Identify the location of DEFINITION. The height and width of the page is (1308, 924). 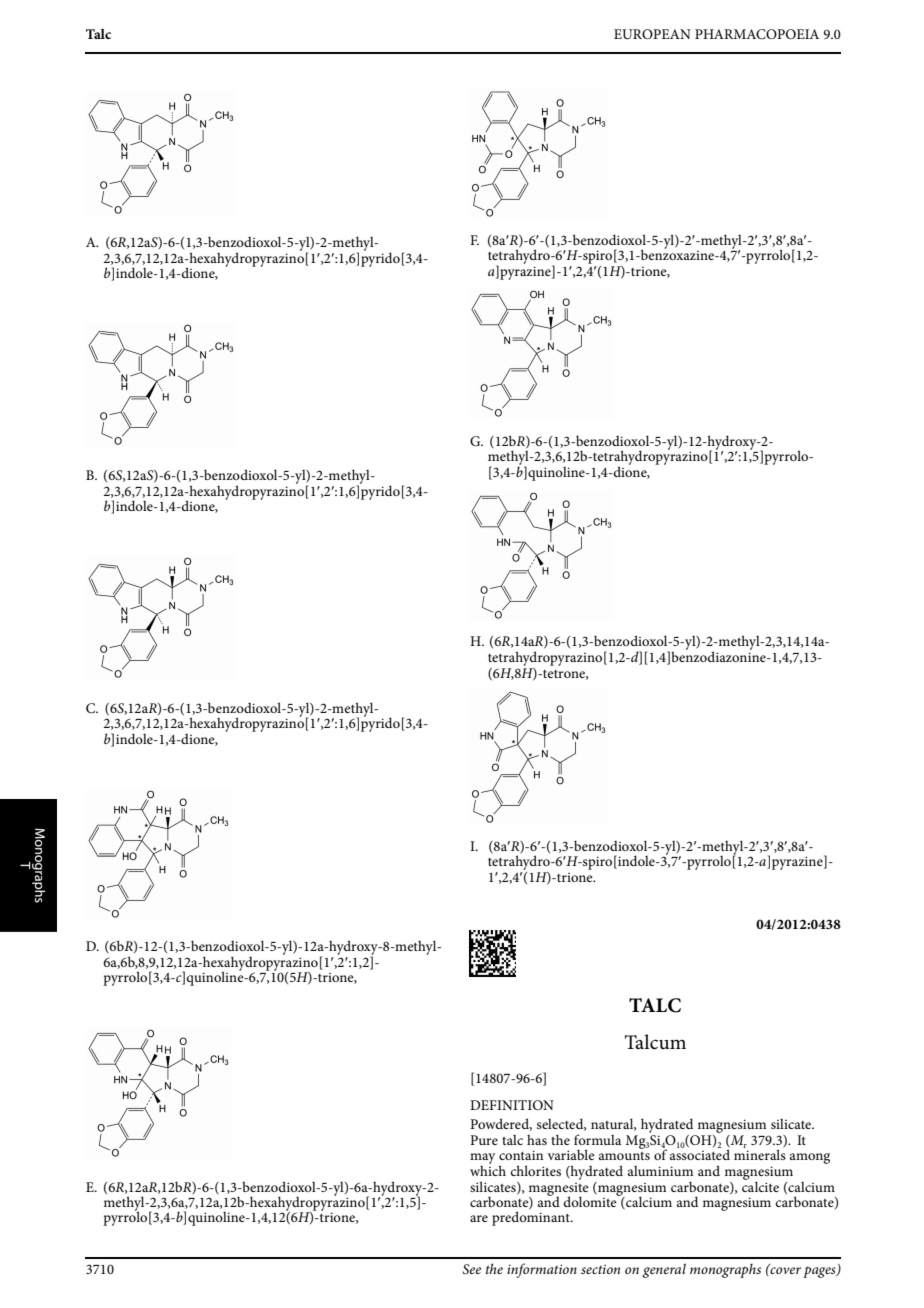
(512, 1105).
